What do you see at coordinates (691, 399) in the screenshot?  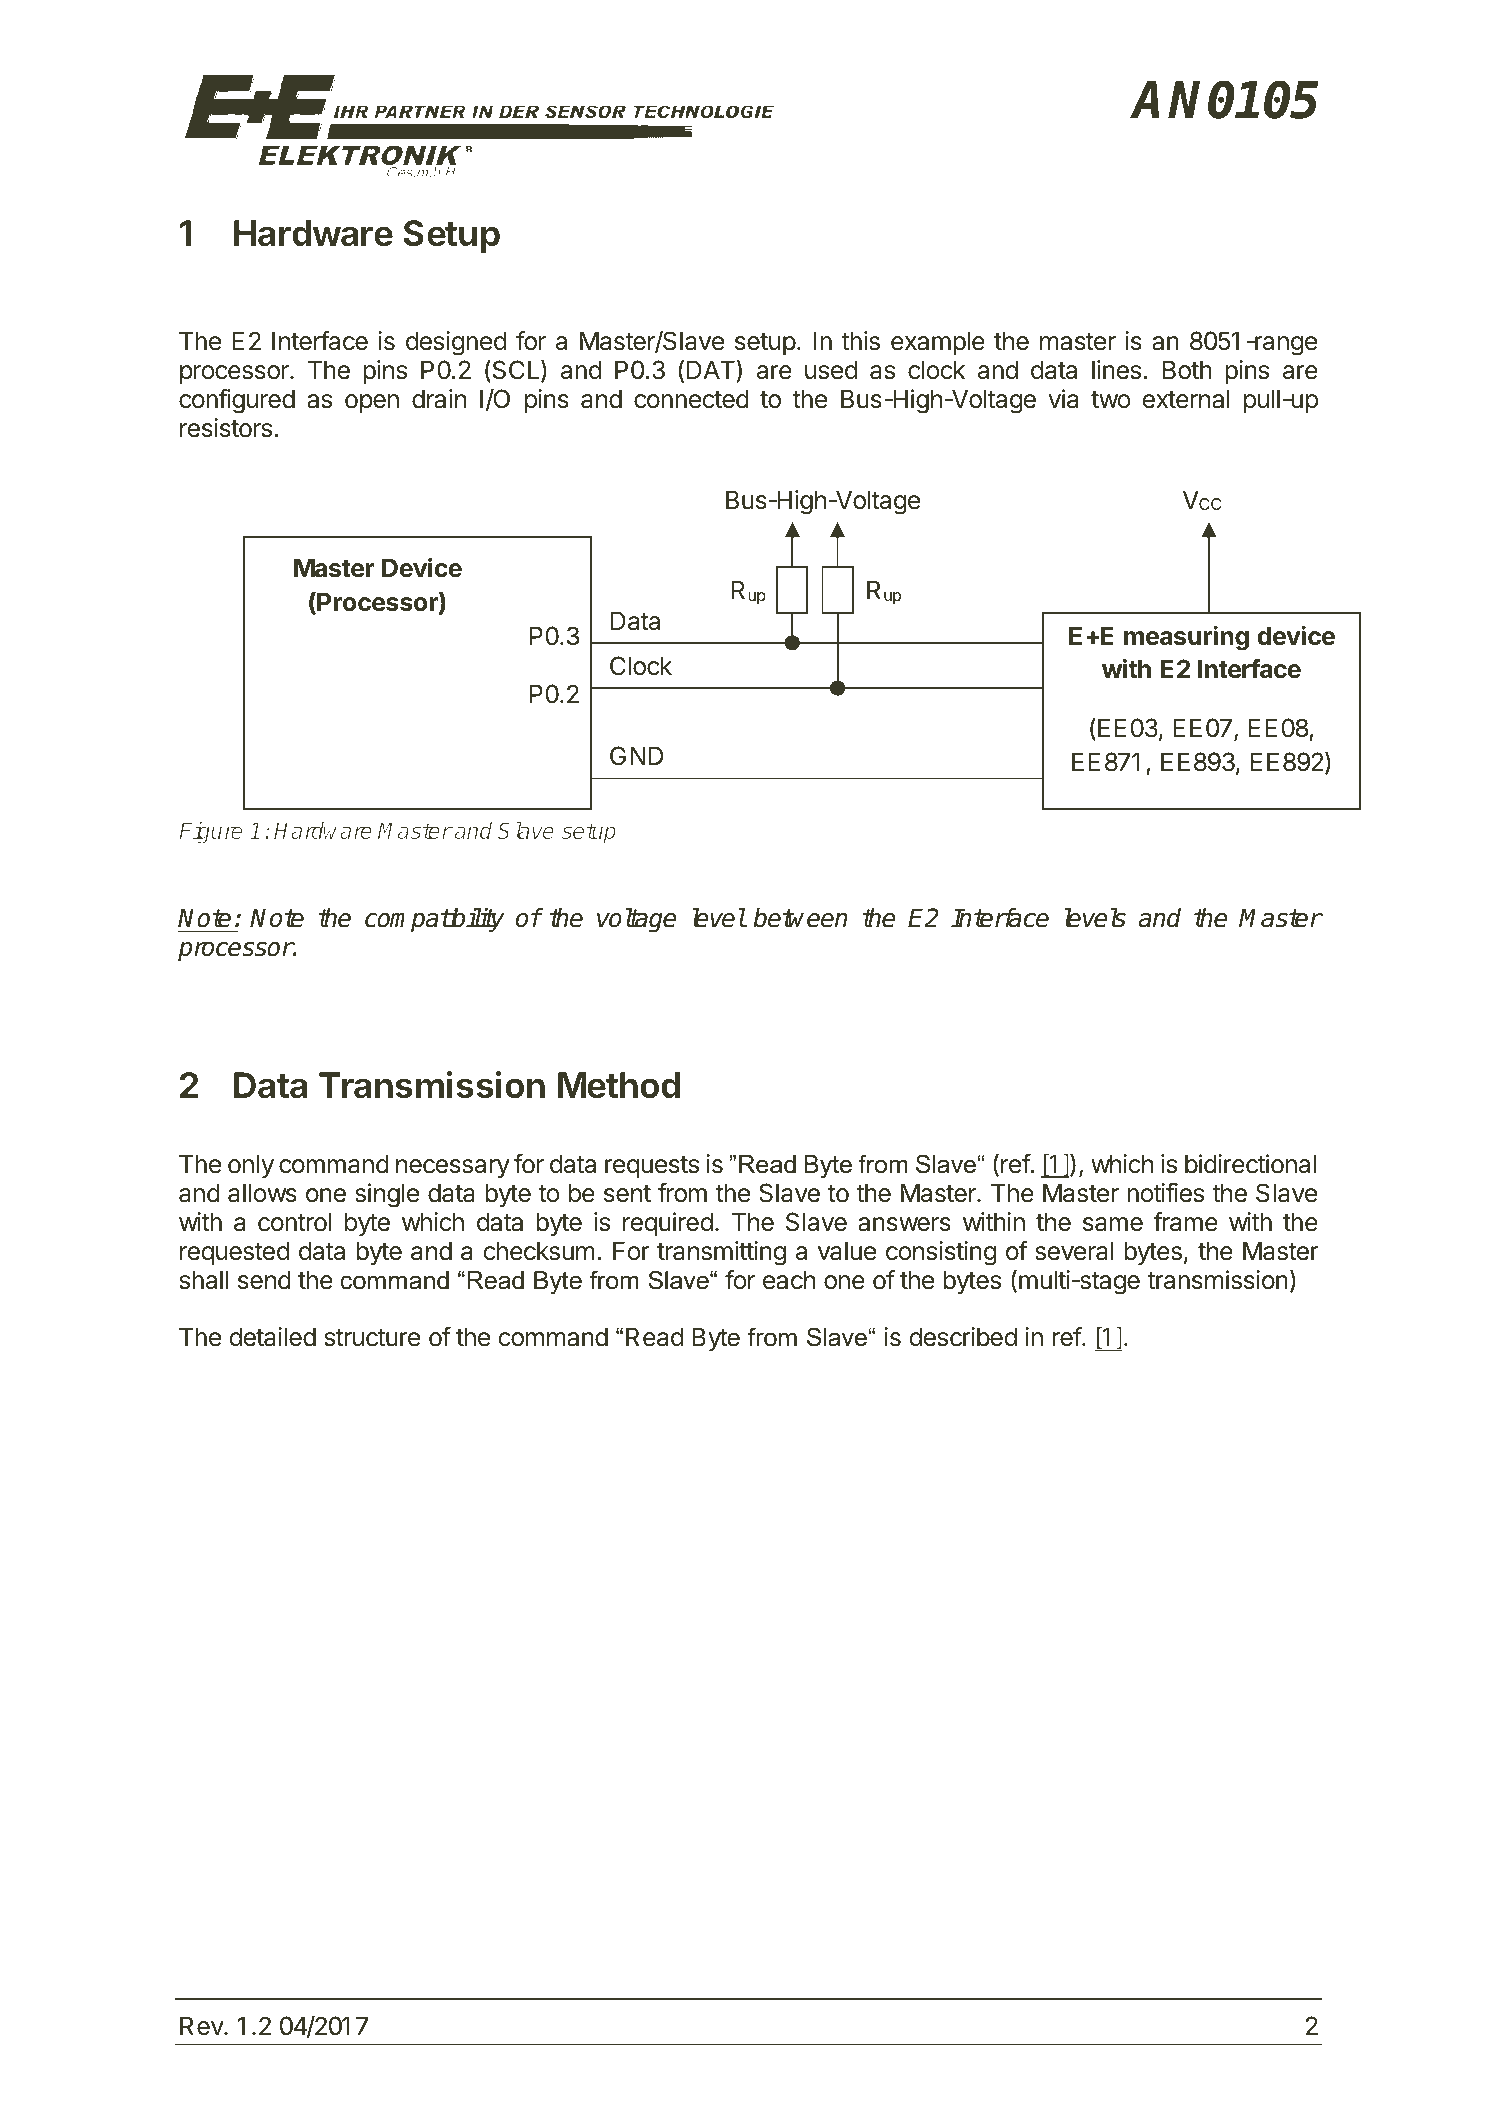 I see `connected` at bounding box center [691, 399].
